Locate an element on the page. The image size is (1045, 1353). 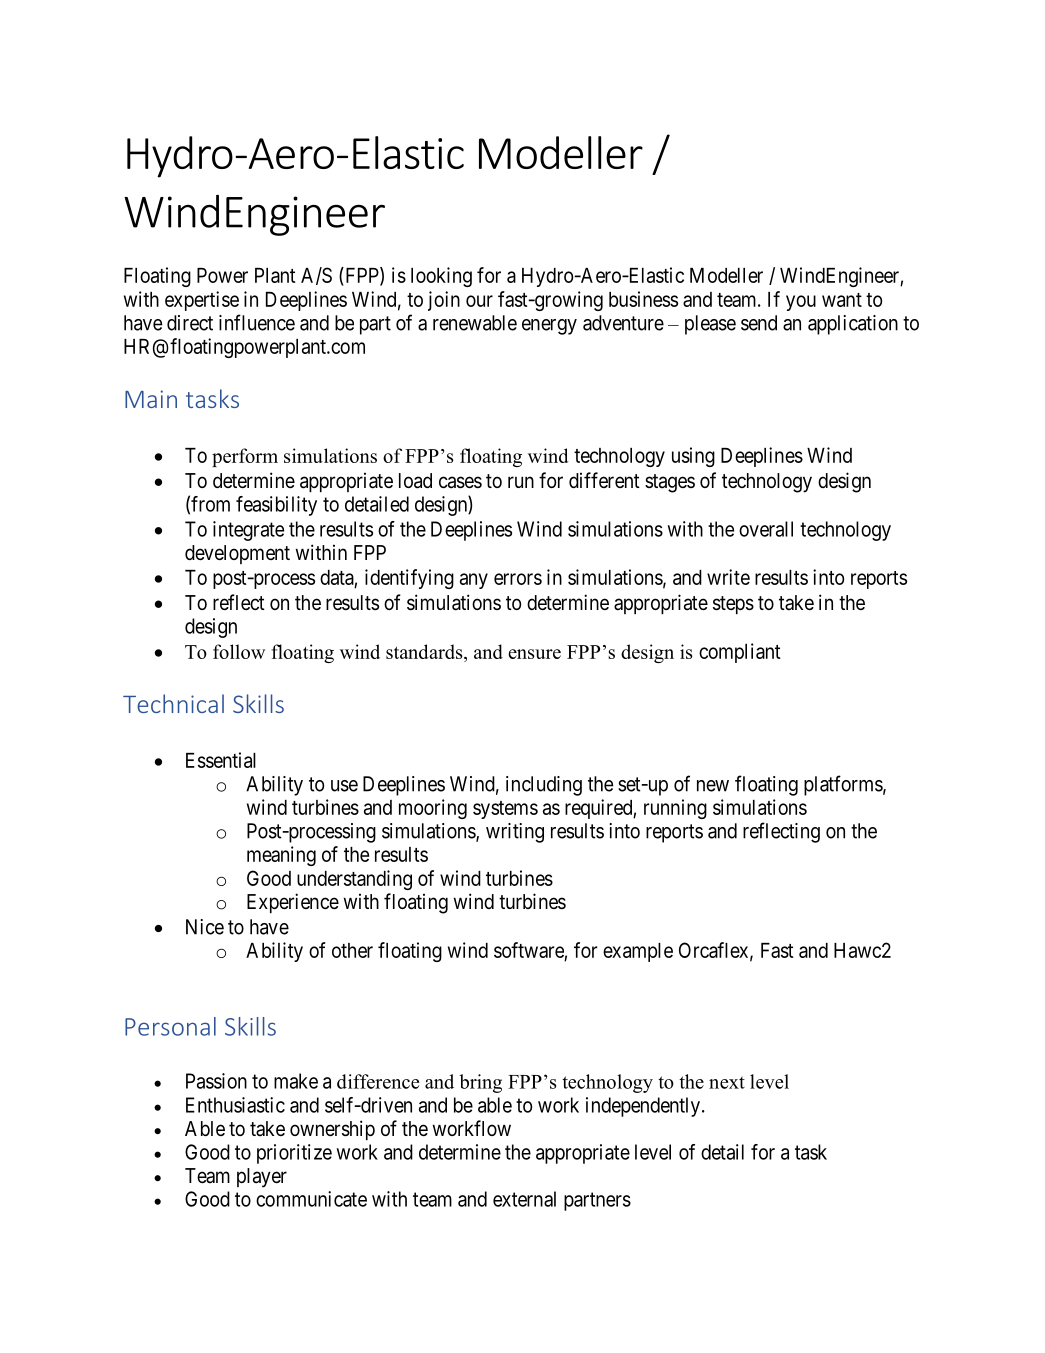
writing is located at coordinates (515, 833).
